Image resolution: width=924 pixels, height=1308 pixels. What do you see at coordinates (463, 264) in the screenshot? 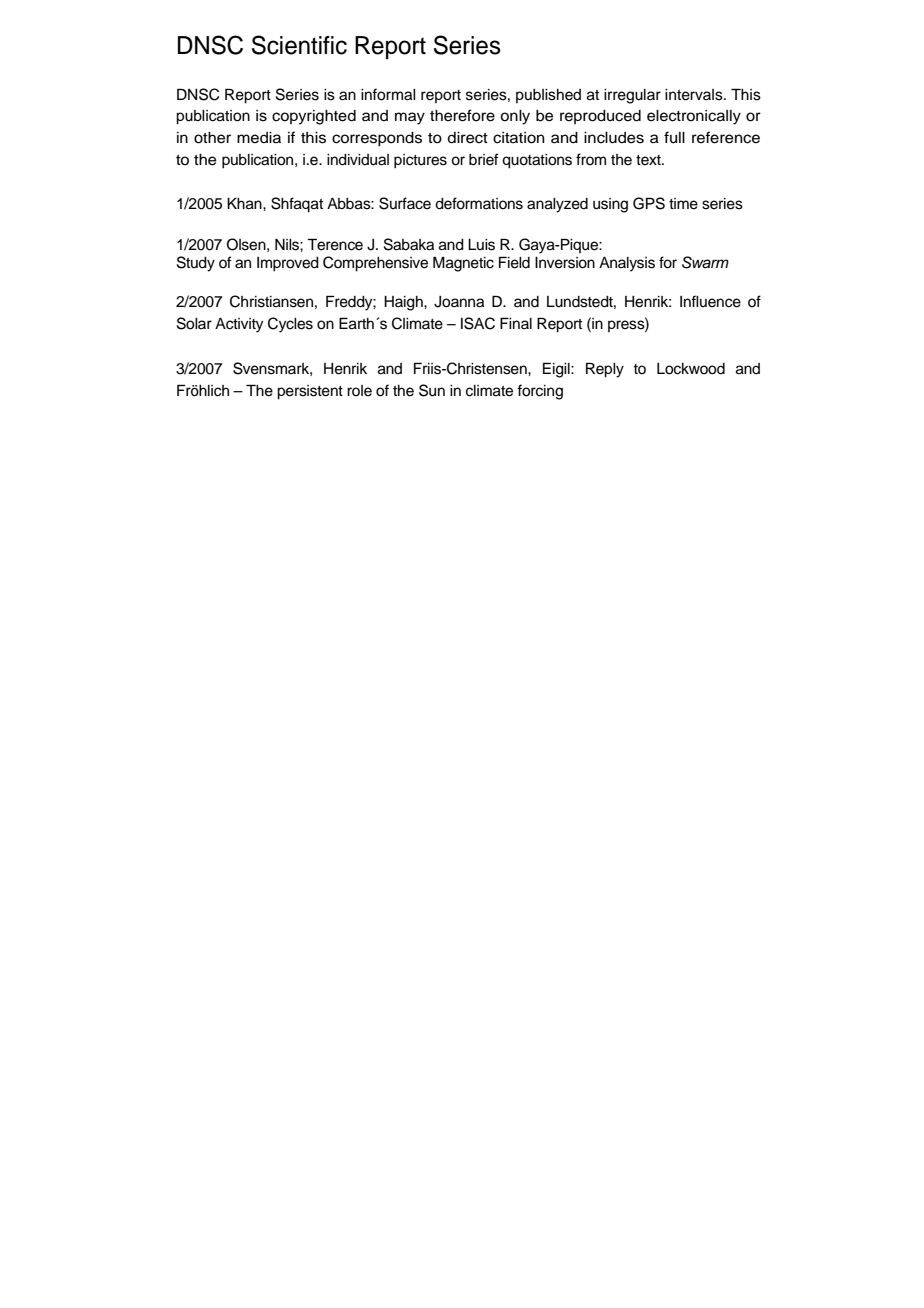
I see `Magnetic` at bounding box center [463, 264].
